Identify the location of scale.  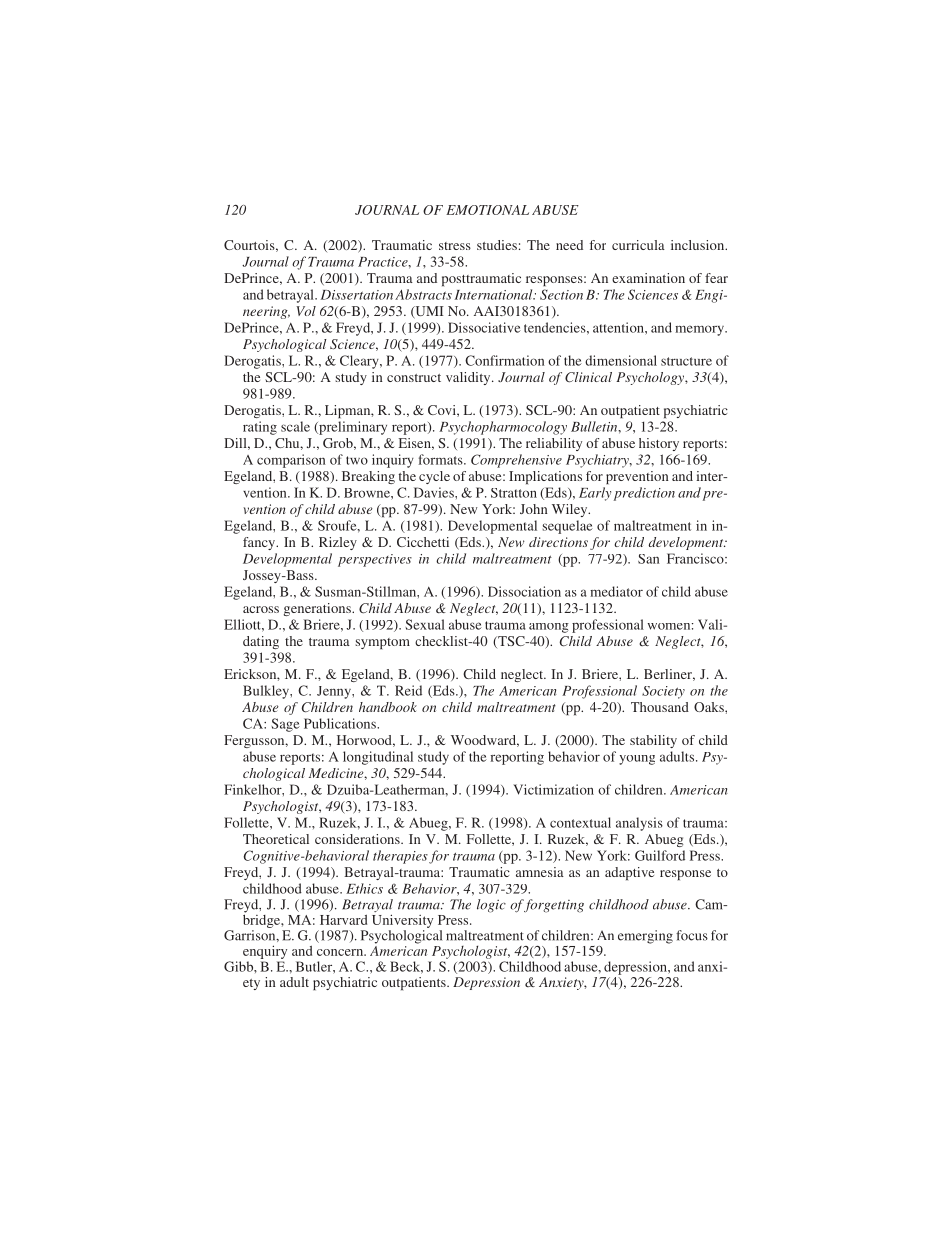
(295, 426).
